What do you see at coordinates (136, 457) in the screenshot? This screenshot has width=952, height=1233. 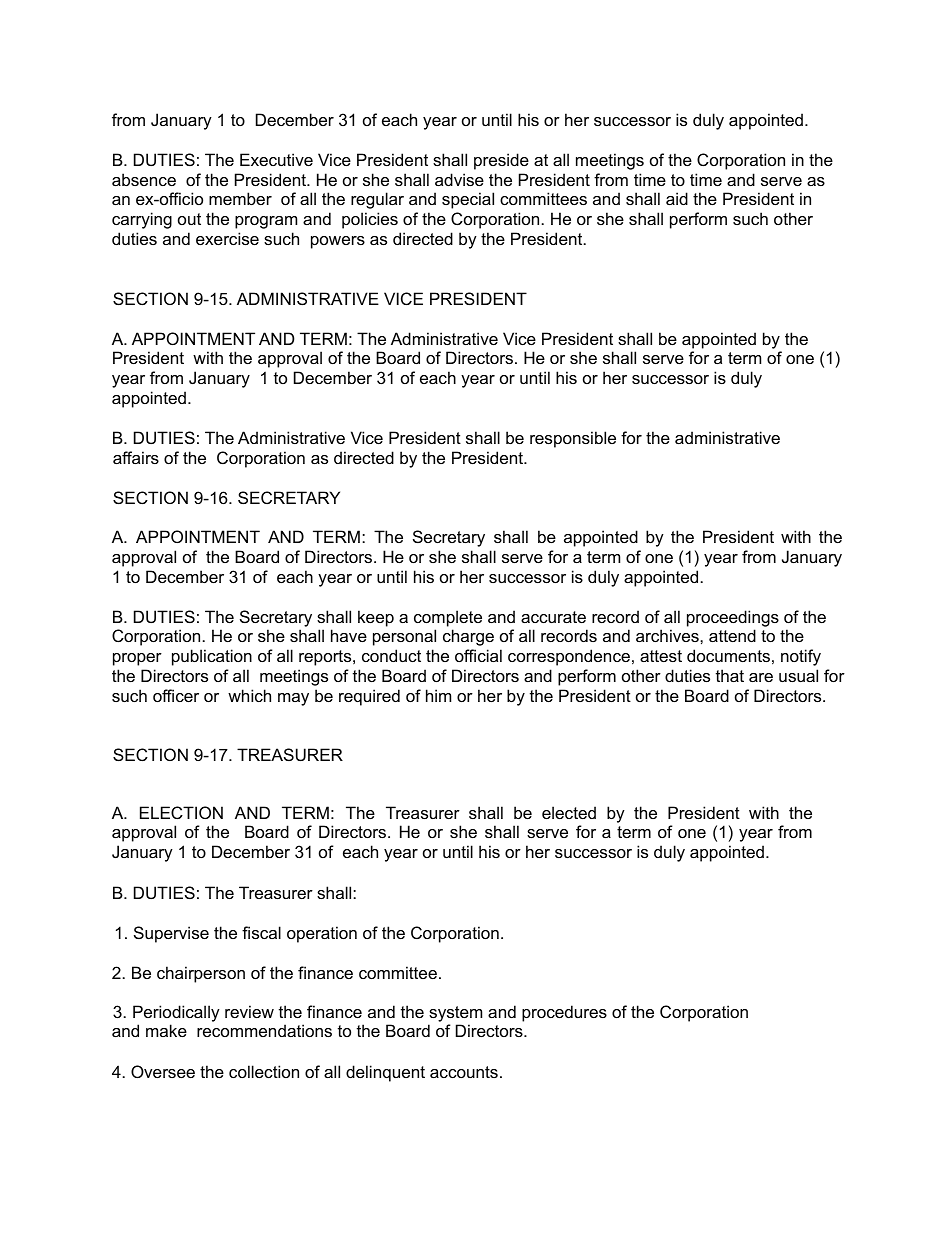 I see `affairs` at bounding box center [136, 457].
